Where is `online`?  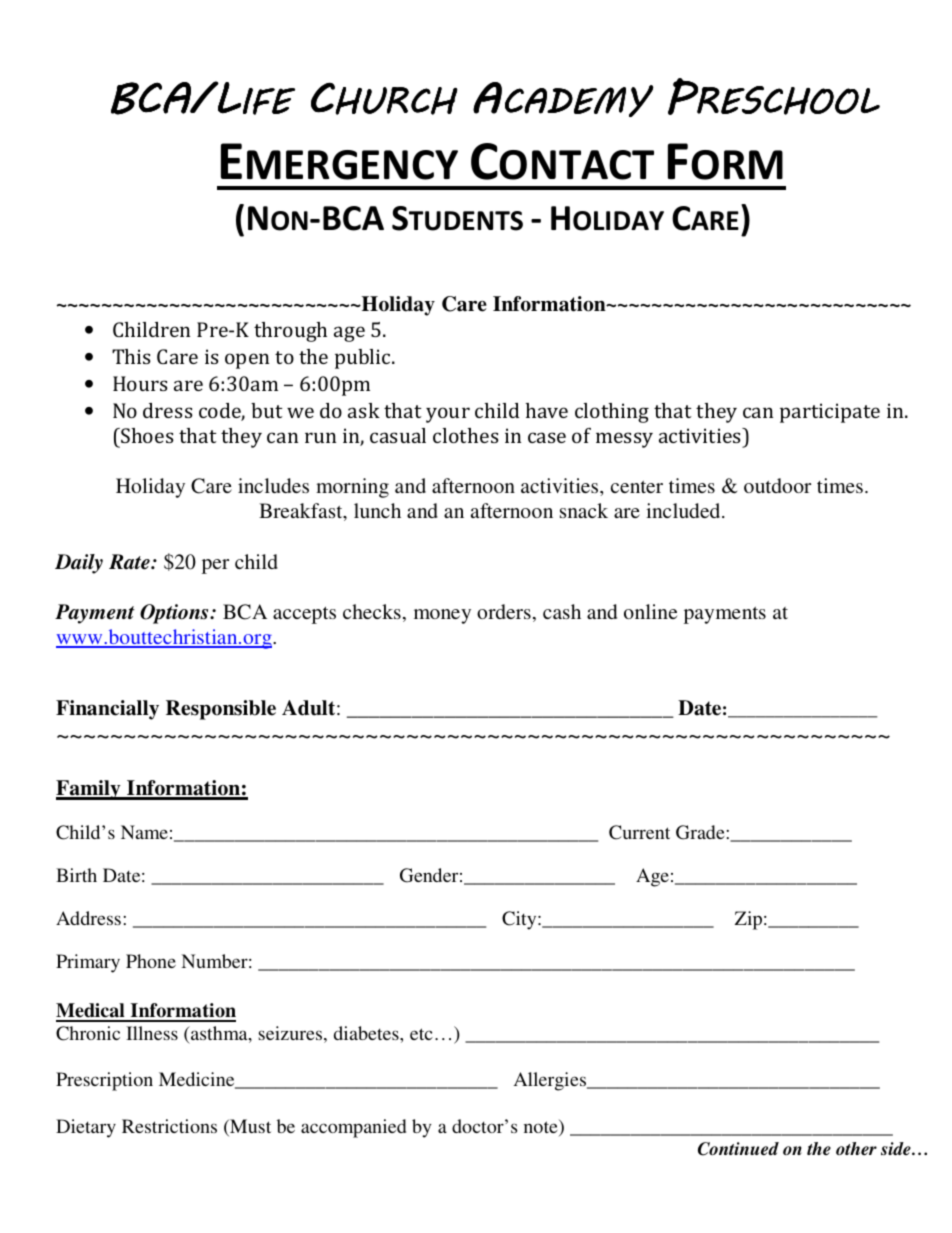
online is located at coordinates (650, 611).
